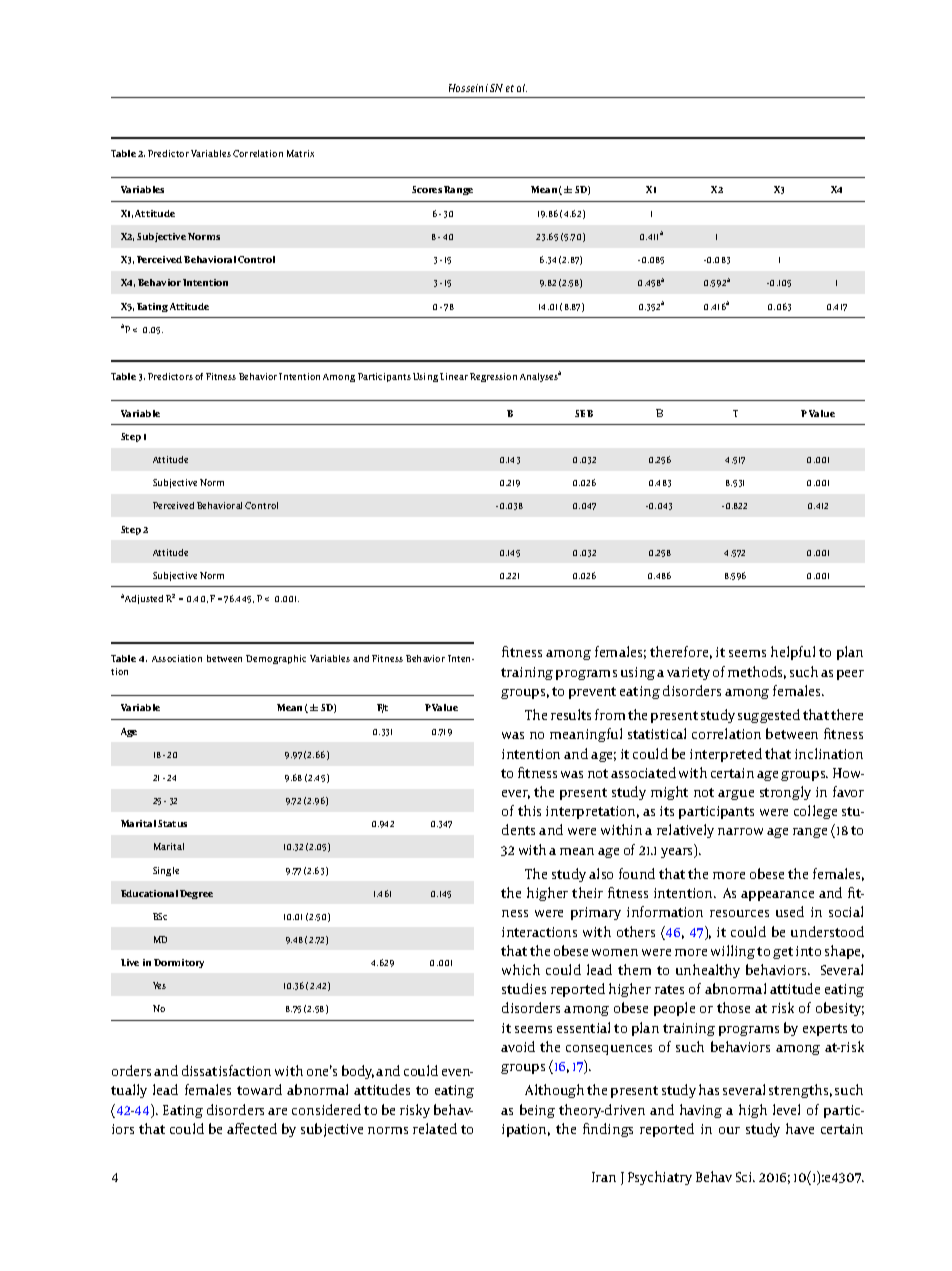 The height and width of the screenshot is (1271, 952). Describe the element at coordinates (300, 153) in the screenshot. I see `Matrix` at that location.
